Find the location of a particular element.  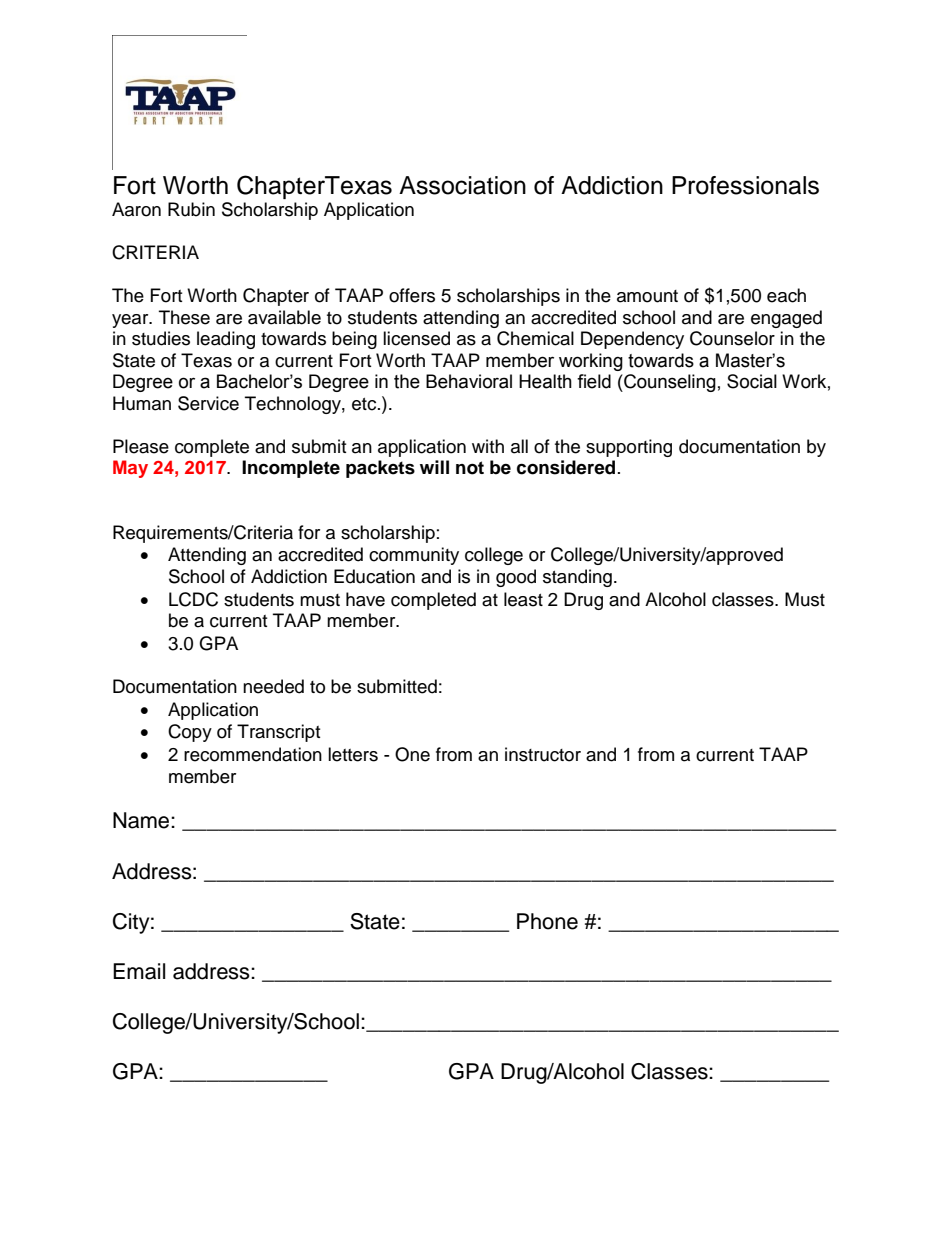

Email is located at coordinates (139, 971).
